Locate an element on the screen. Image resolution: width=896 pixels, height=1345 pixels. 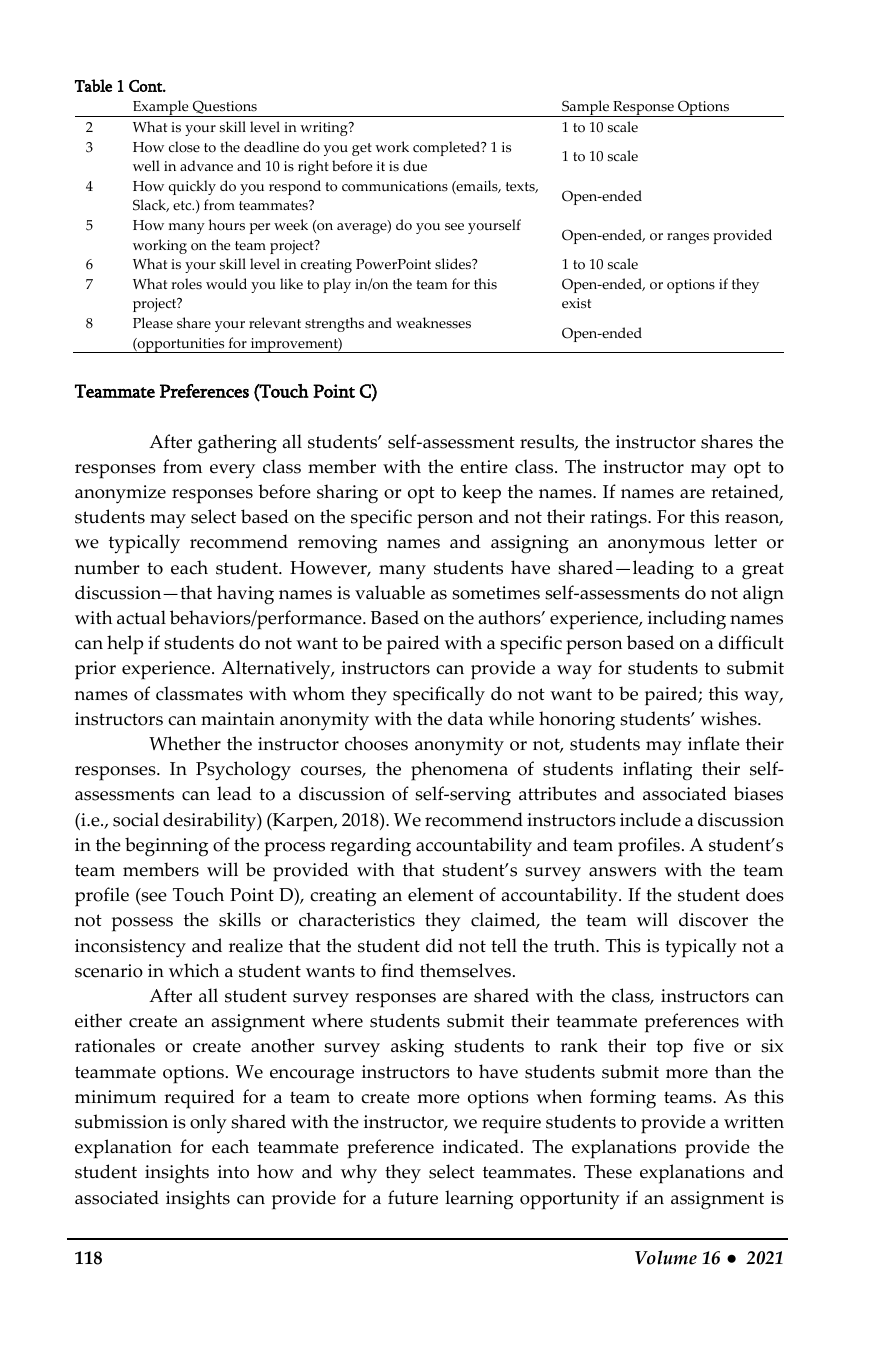
element is located at coordinates (441, 894).
